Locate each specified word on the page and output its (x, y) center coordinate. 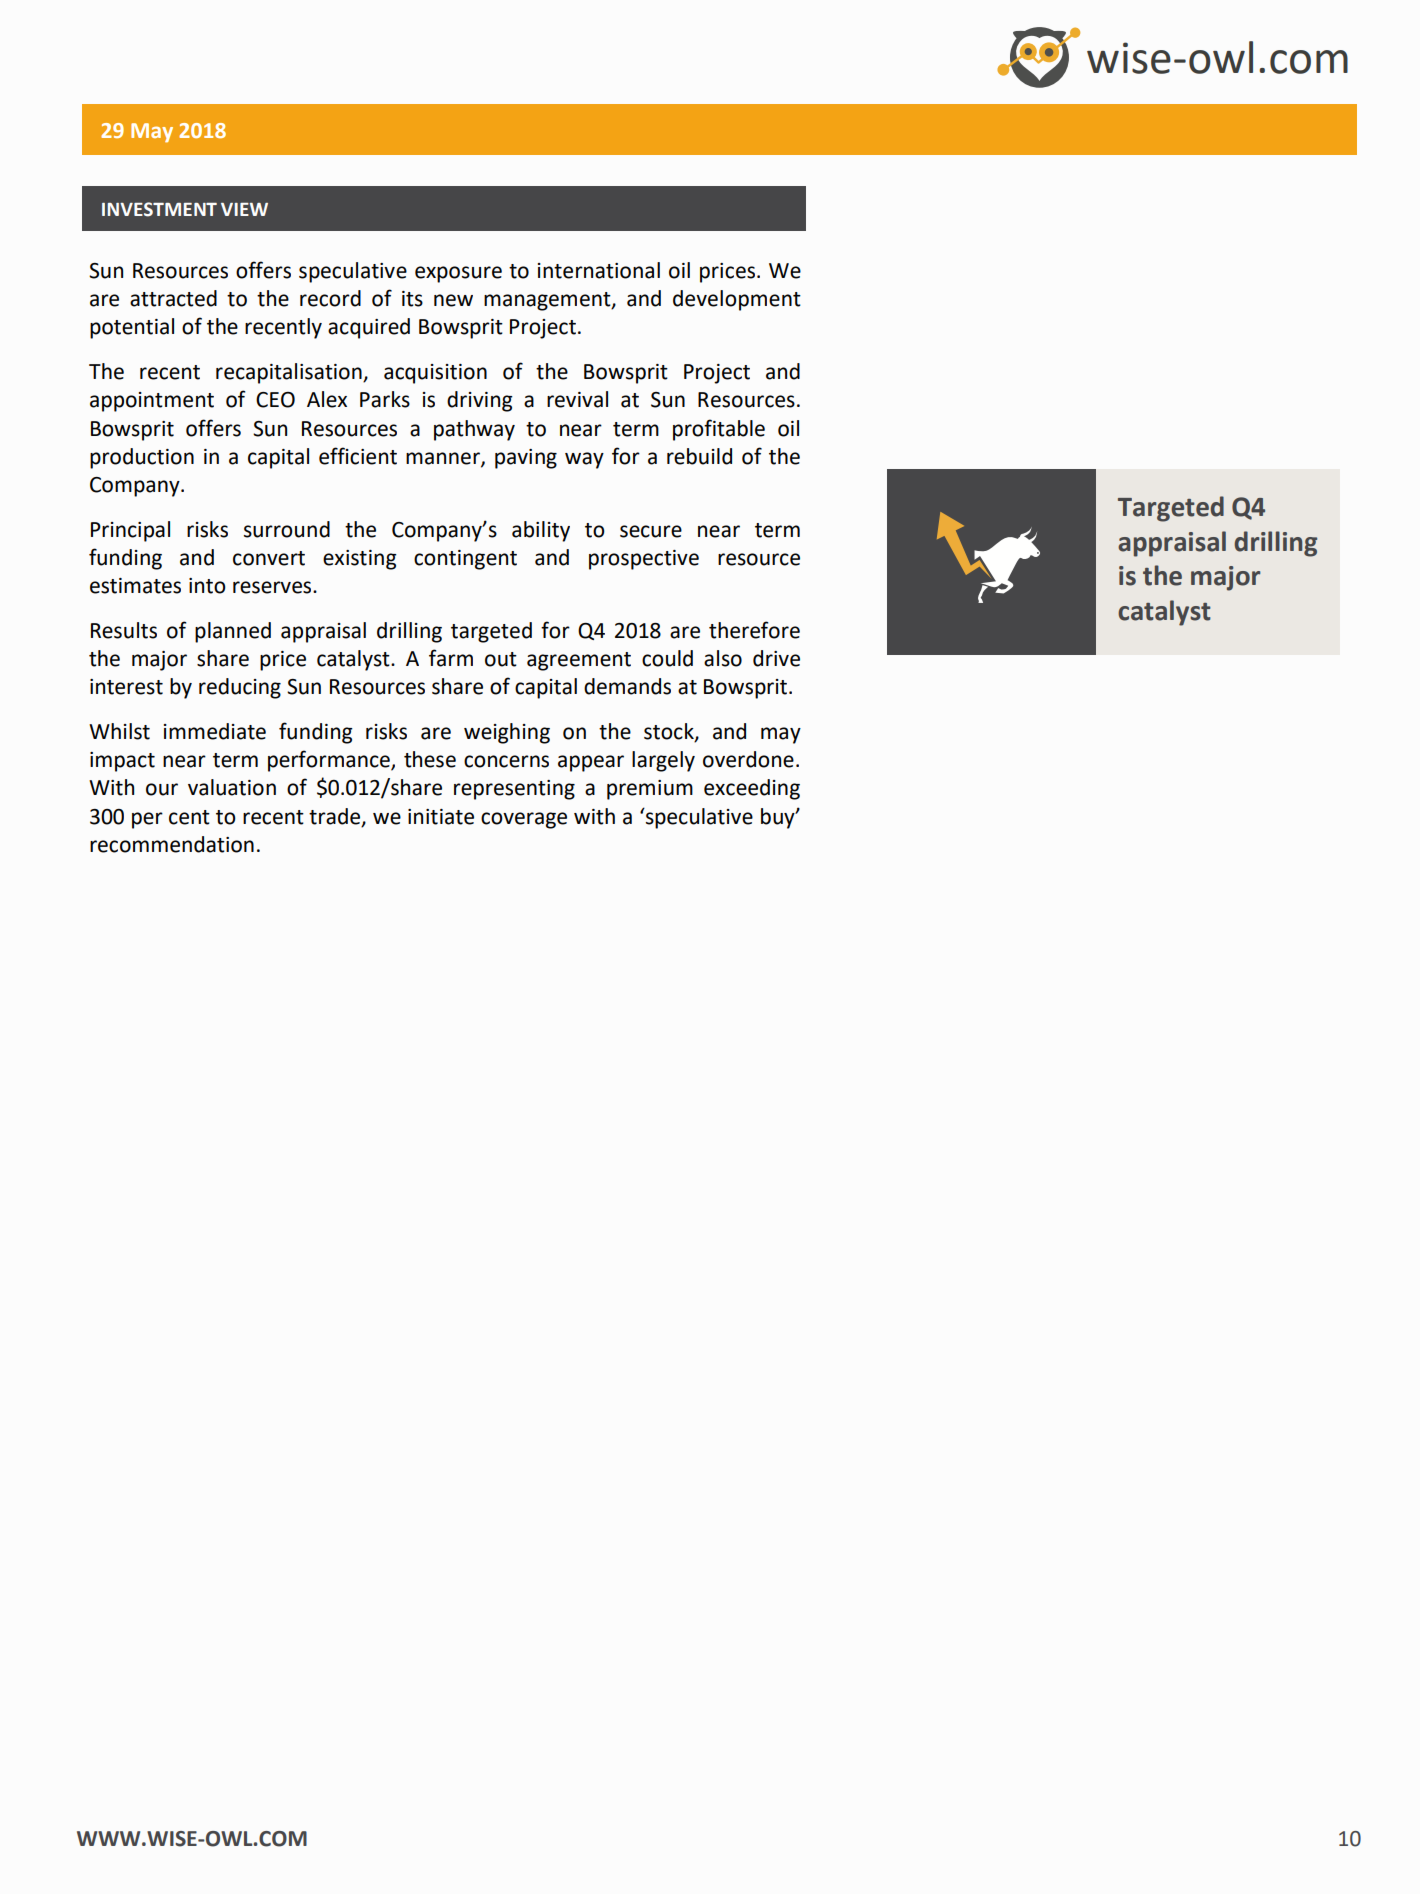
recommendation (172, 844)
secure (651, 531)
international (599, 270)
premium (650, 790)
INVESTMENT (159, 209)
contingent (465, 560)
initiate (441, 817)
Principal (130, 531)
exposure (458, 274)
